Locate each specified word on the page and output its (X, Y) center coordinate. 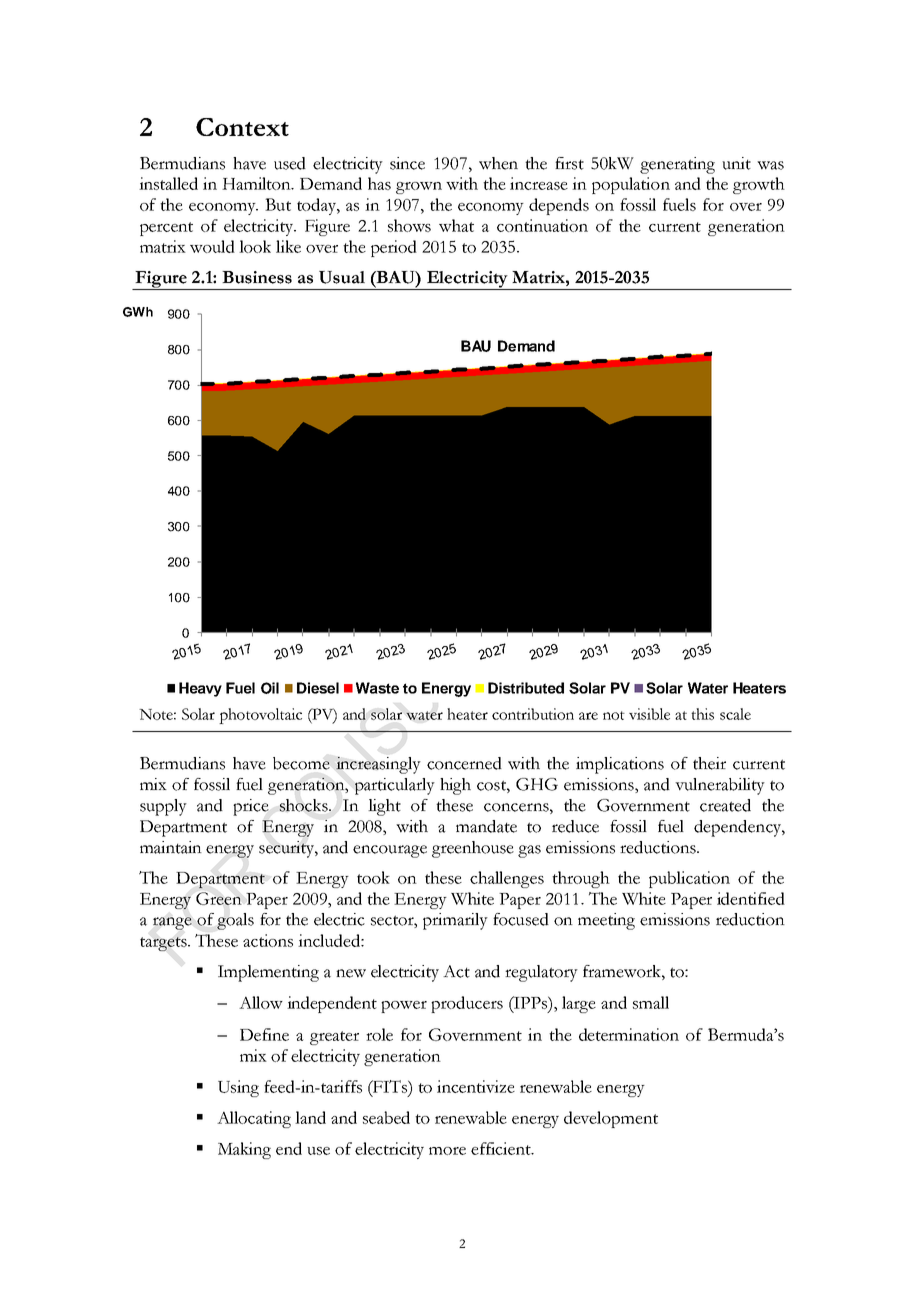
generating (677, 165)
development (611, 1119)
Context (242, 127)
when (498, 163)
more (447, 1151)
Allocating (254, 1119)
